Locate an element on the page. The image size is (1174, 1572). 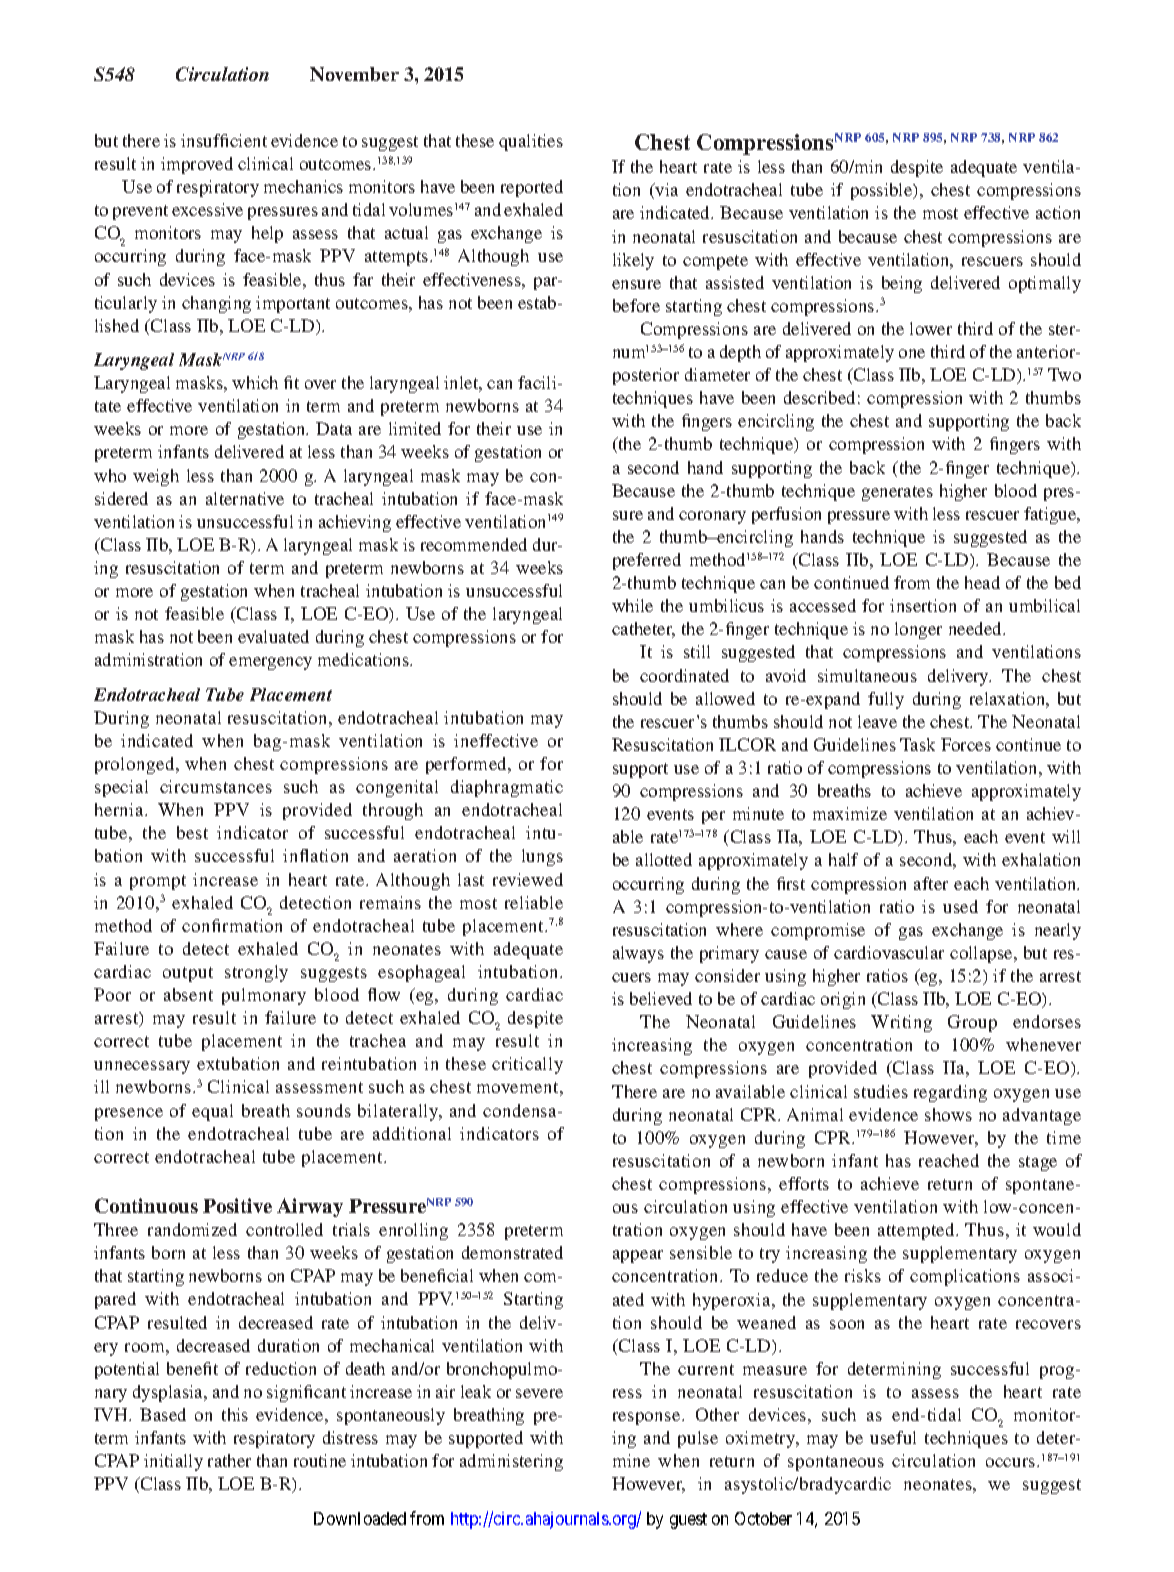
emergency is located at coordinates (270, 663).
